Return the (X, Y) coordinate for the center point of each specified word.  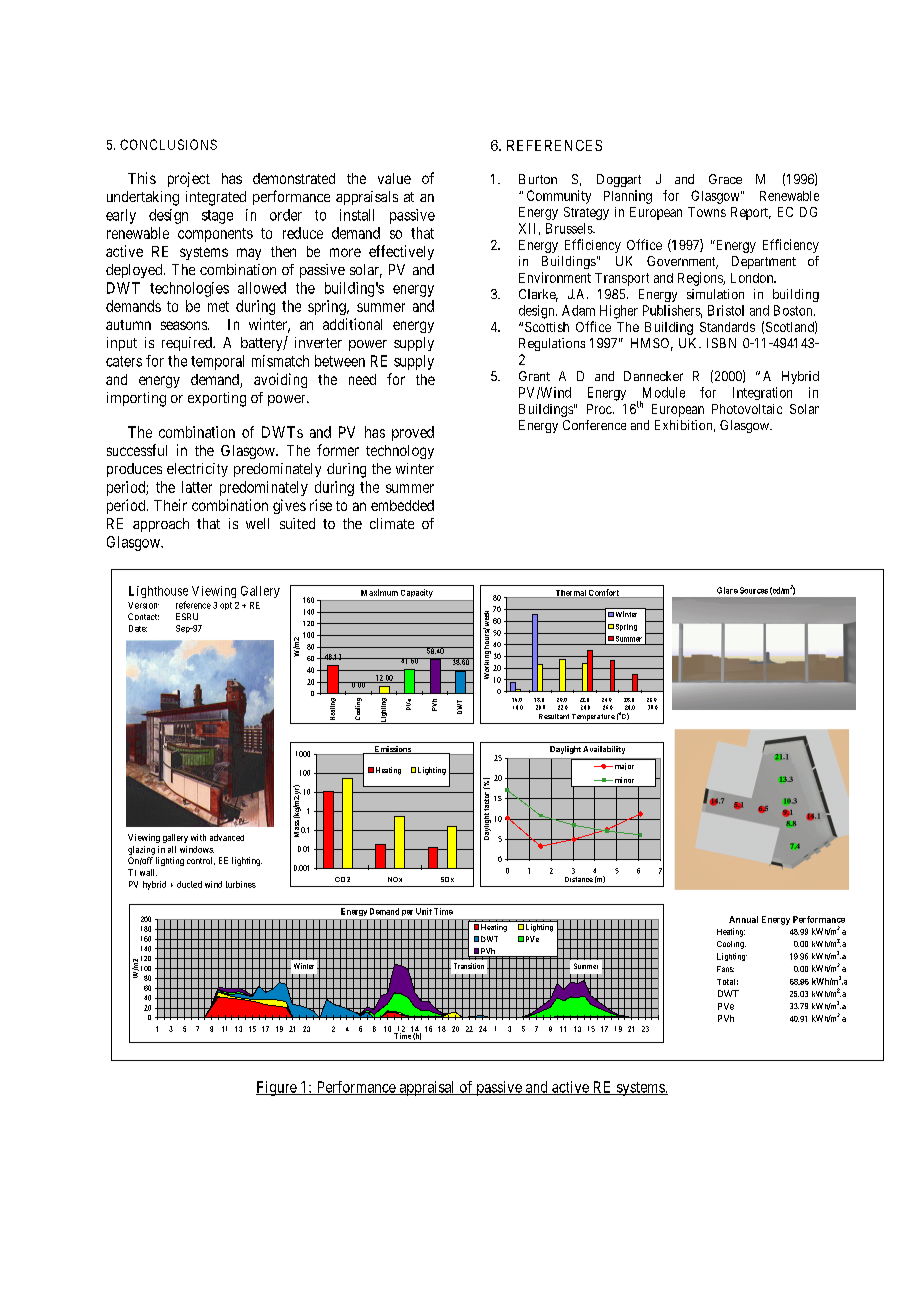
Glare (727, 590)
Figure (277, 1088)
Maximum (379, 592)
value (394, 178)
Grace (725, 179)
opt (226, 606)
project (189, 179)
